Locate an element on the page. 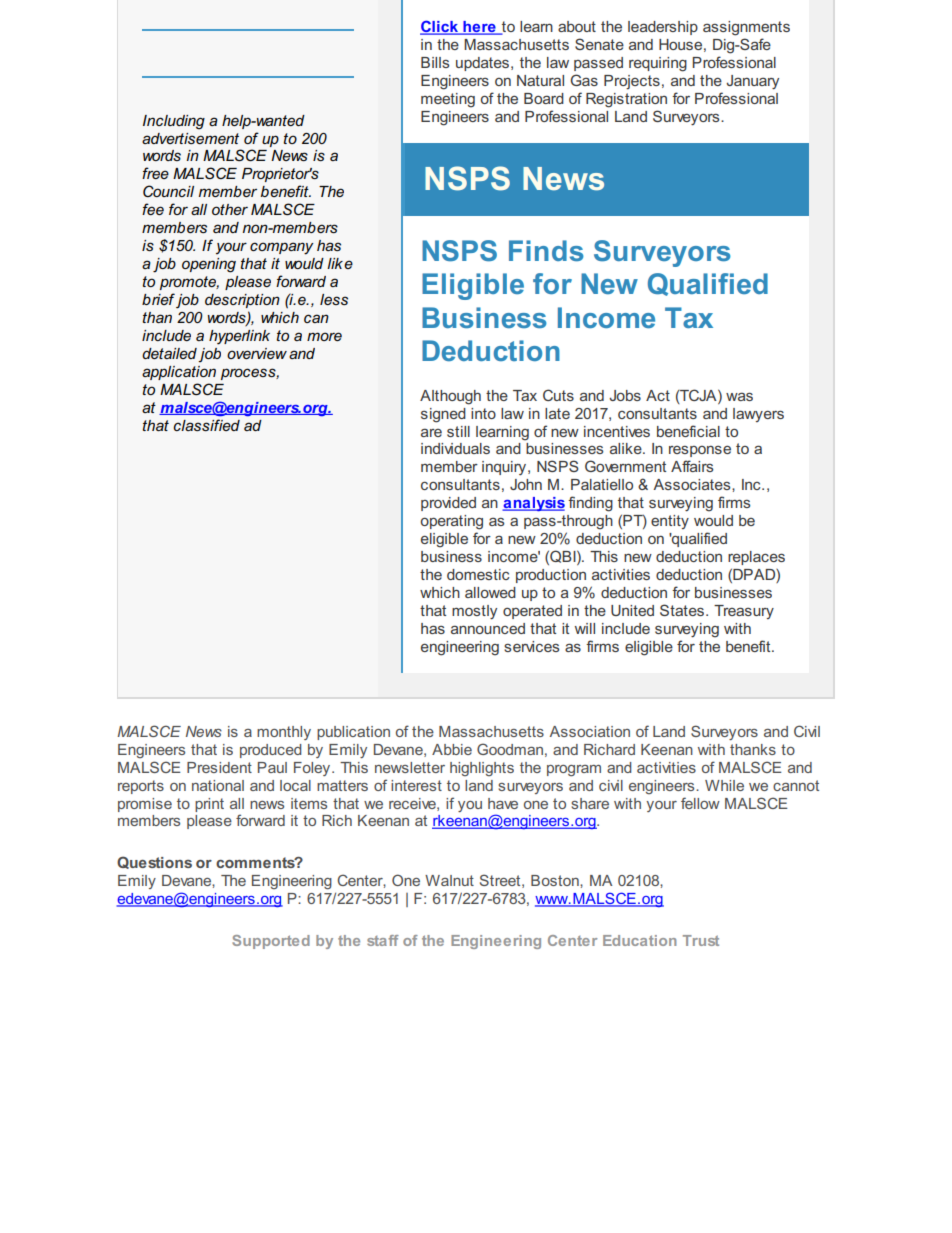 This document has height=1233, width=952. Including is located at coordinates (174, 122).
